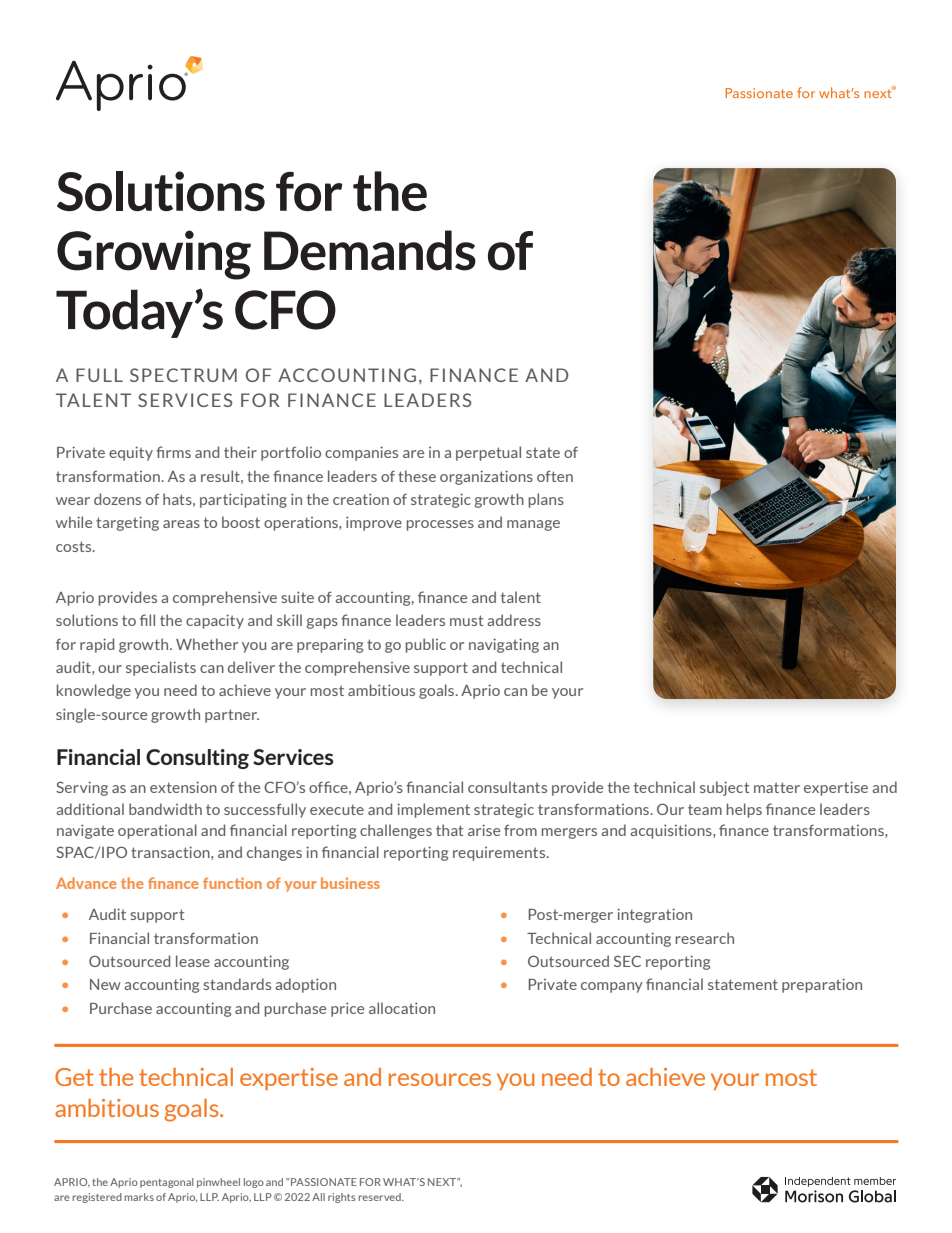 The width and height of the screenshot is (952, 1233). I want to click on operational, so click(157, 831).
